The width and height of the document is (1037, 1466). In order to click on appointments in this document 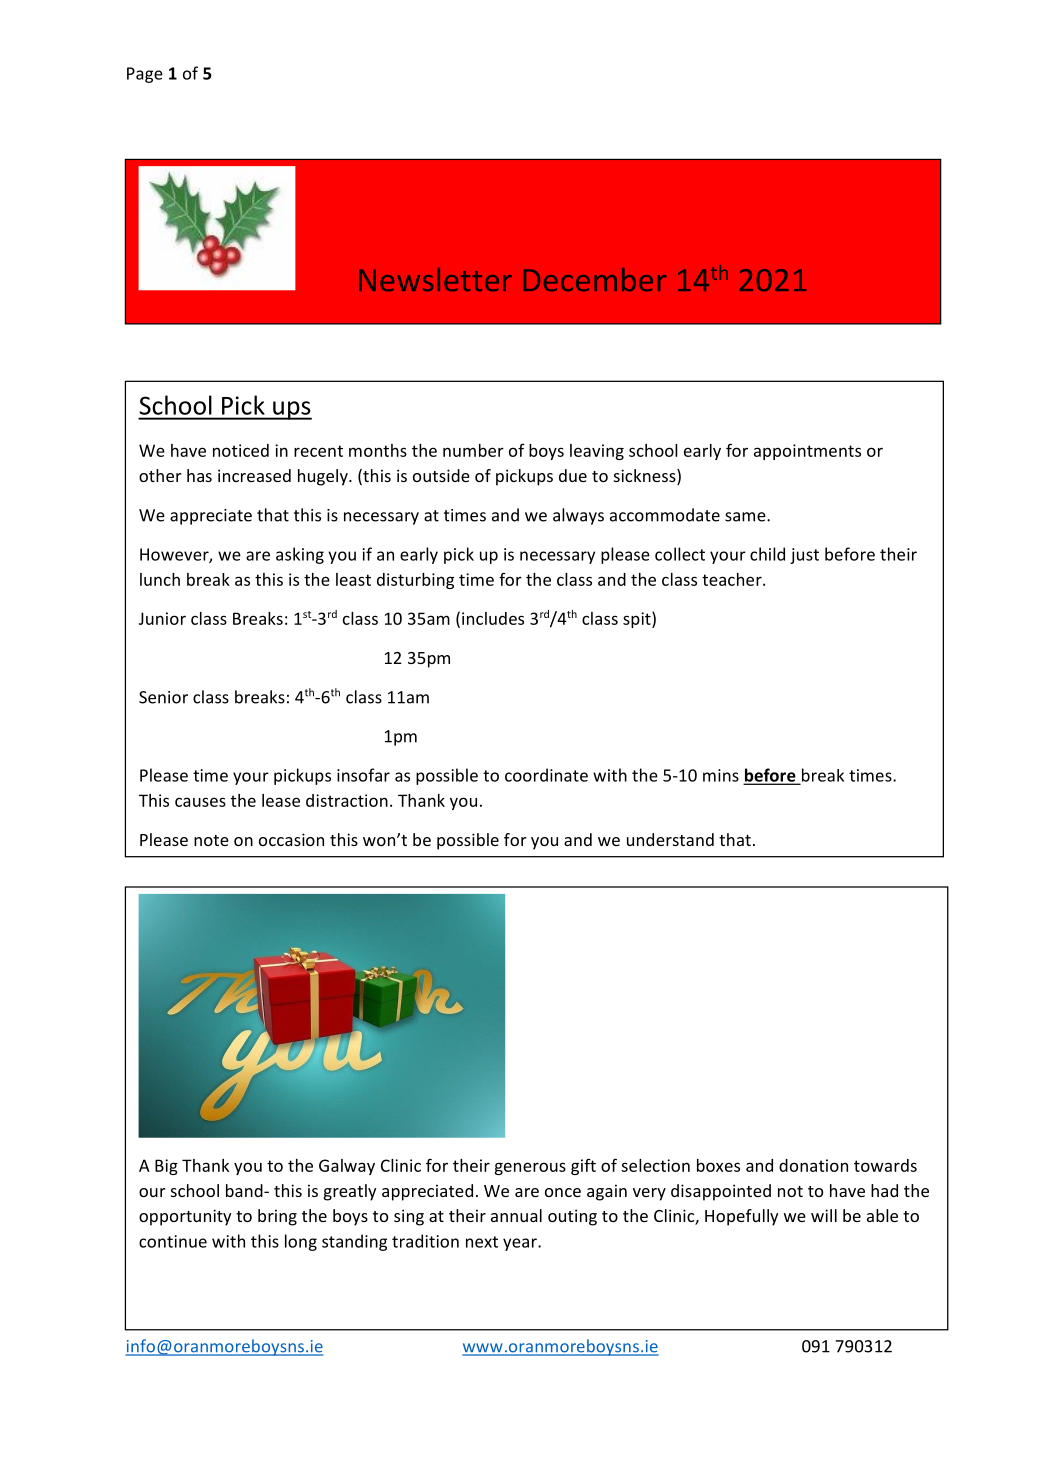, I will do `click(807, 452)`.
